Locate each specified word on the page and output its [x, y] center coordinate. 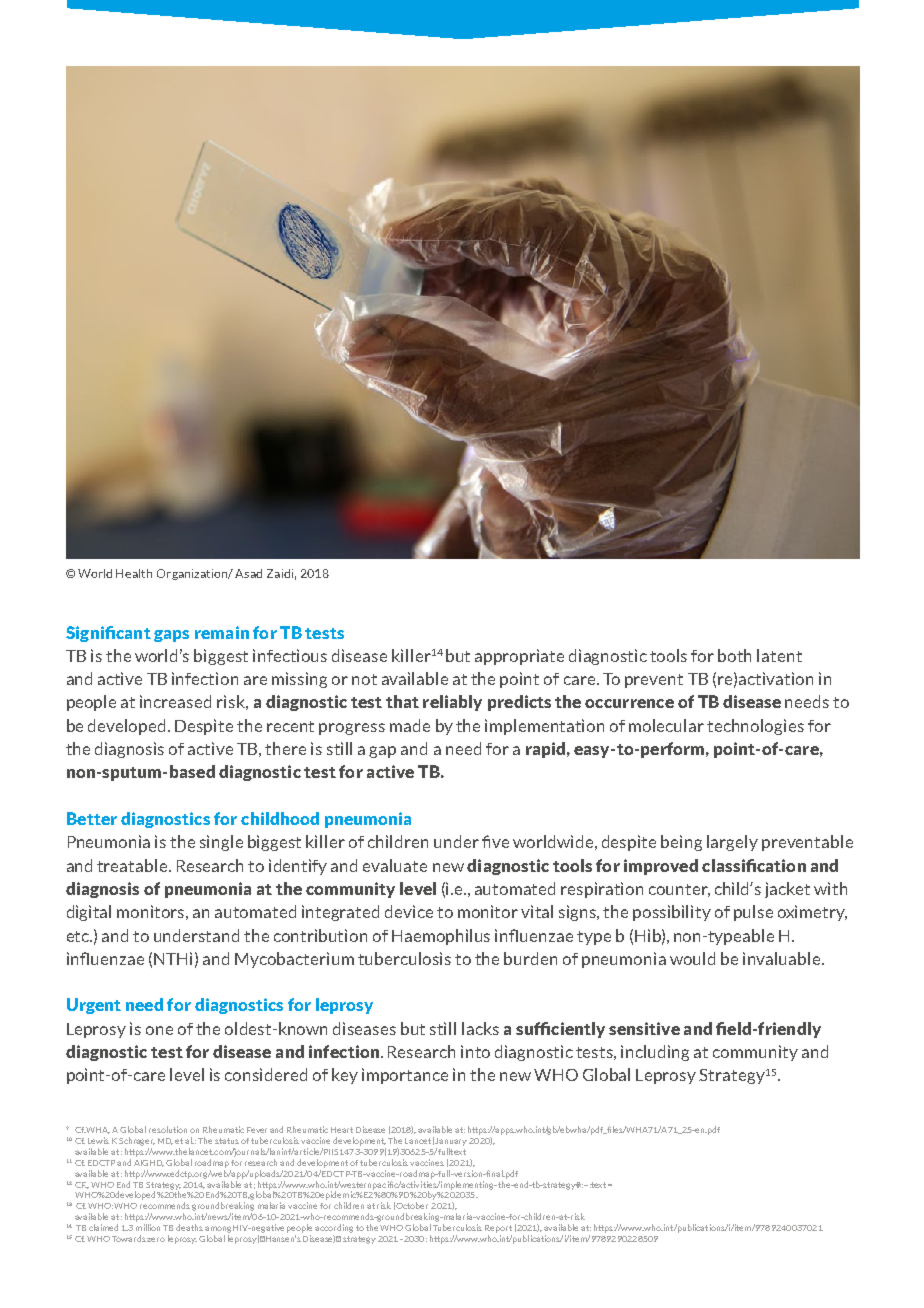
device [409, 911]
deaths [189, 1227]
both [734, 655]
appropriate [519, 657]
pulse [753, 913]
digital [89, 913]
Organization [194, 574]
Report [498, 1229]
